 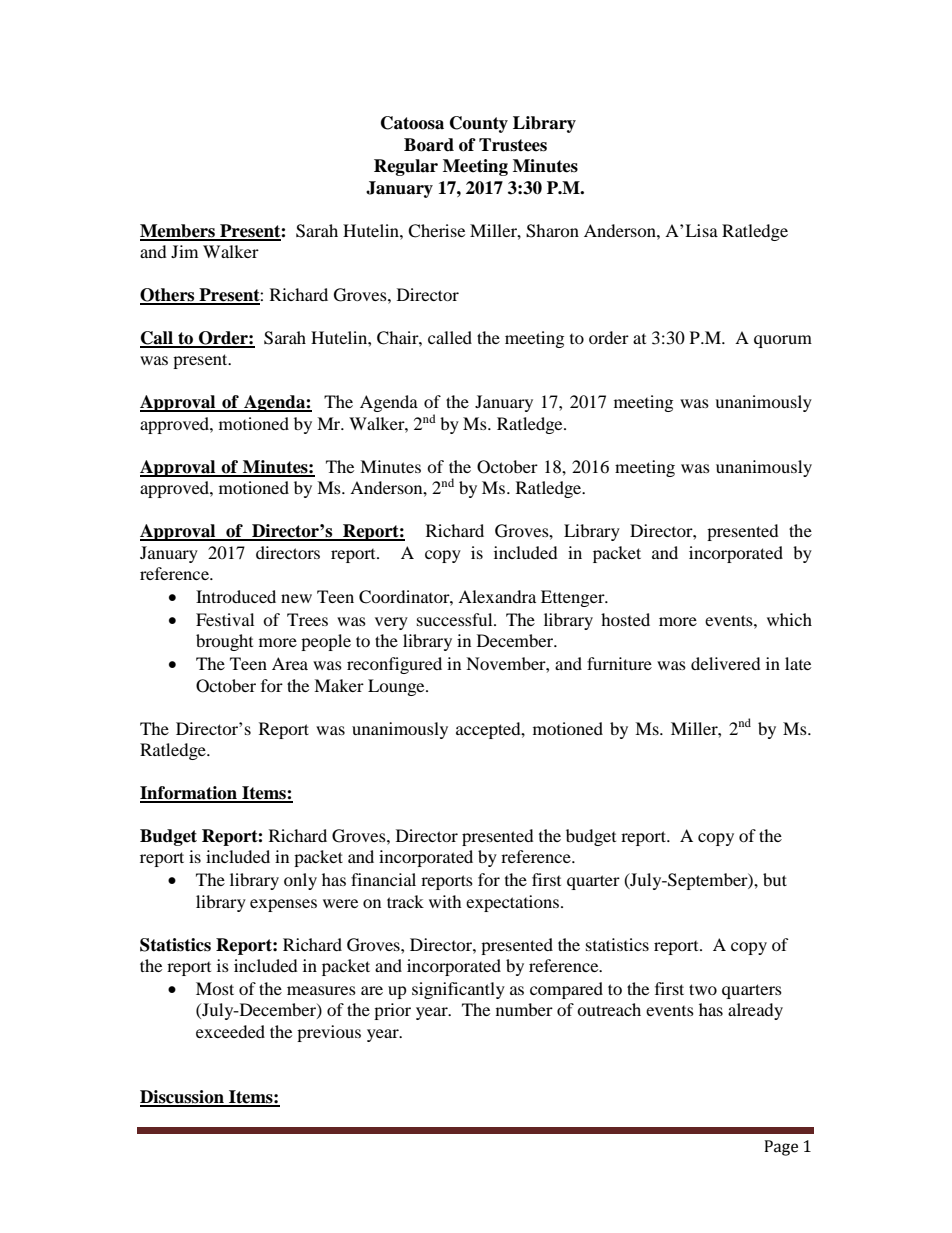 I want to click on Sharon, so click(x=552, y=231).
